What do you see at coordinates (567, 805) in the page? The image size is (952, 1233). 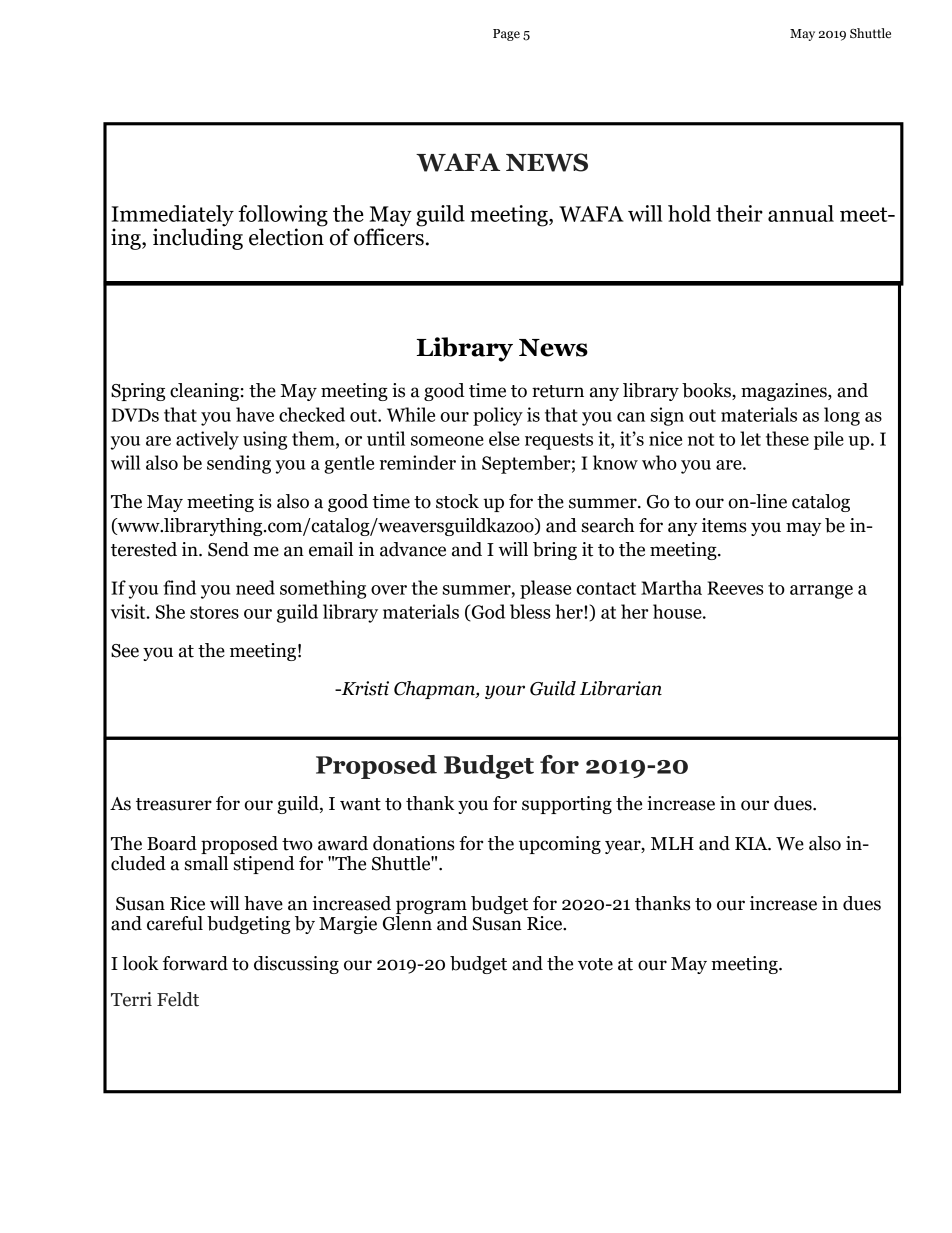 I see `supporting` at bounding box center [567, 805].
